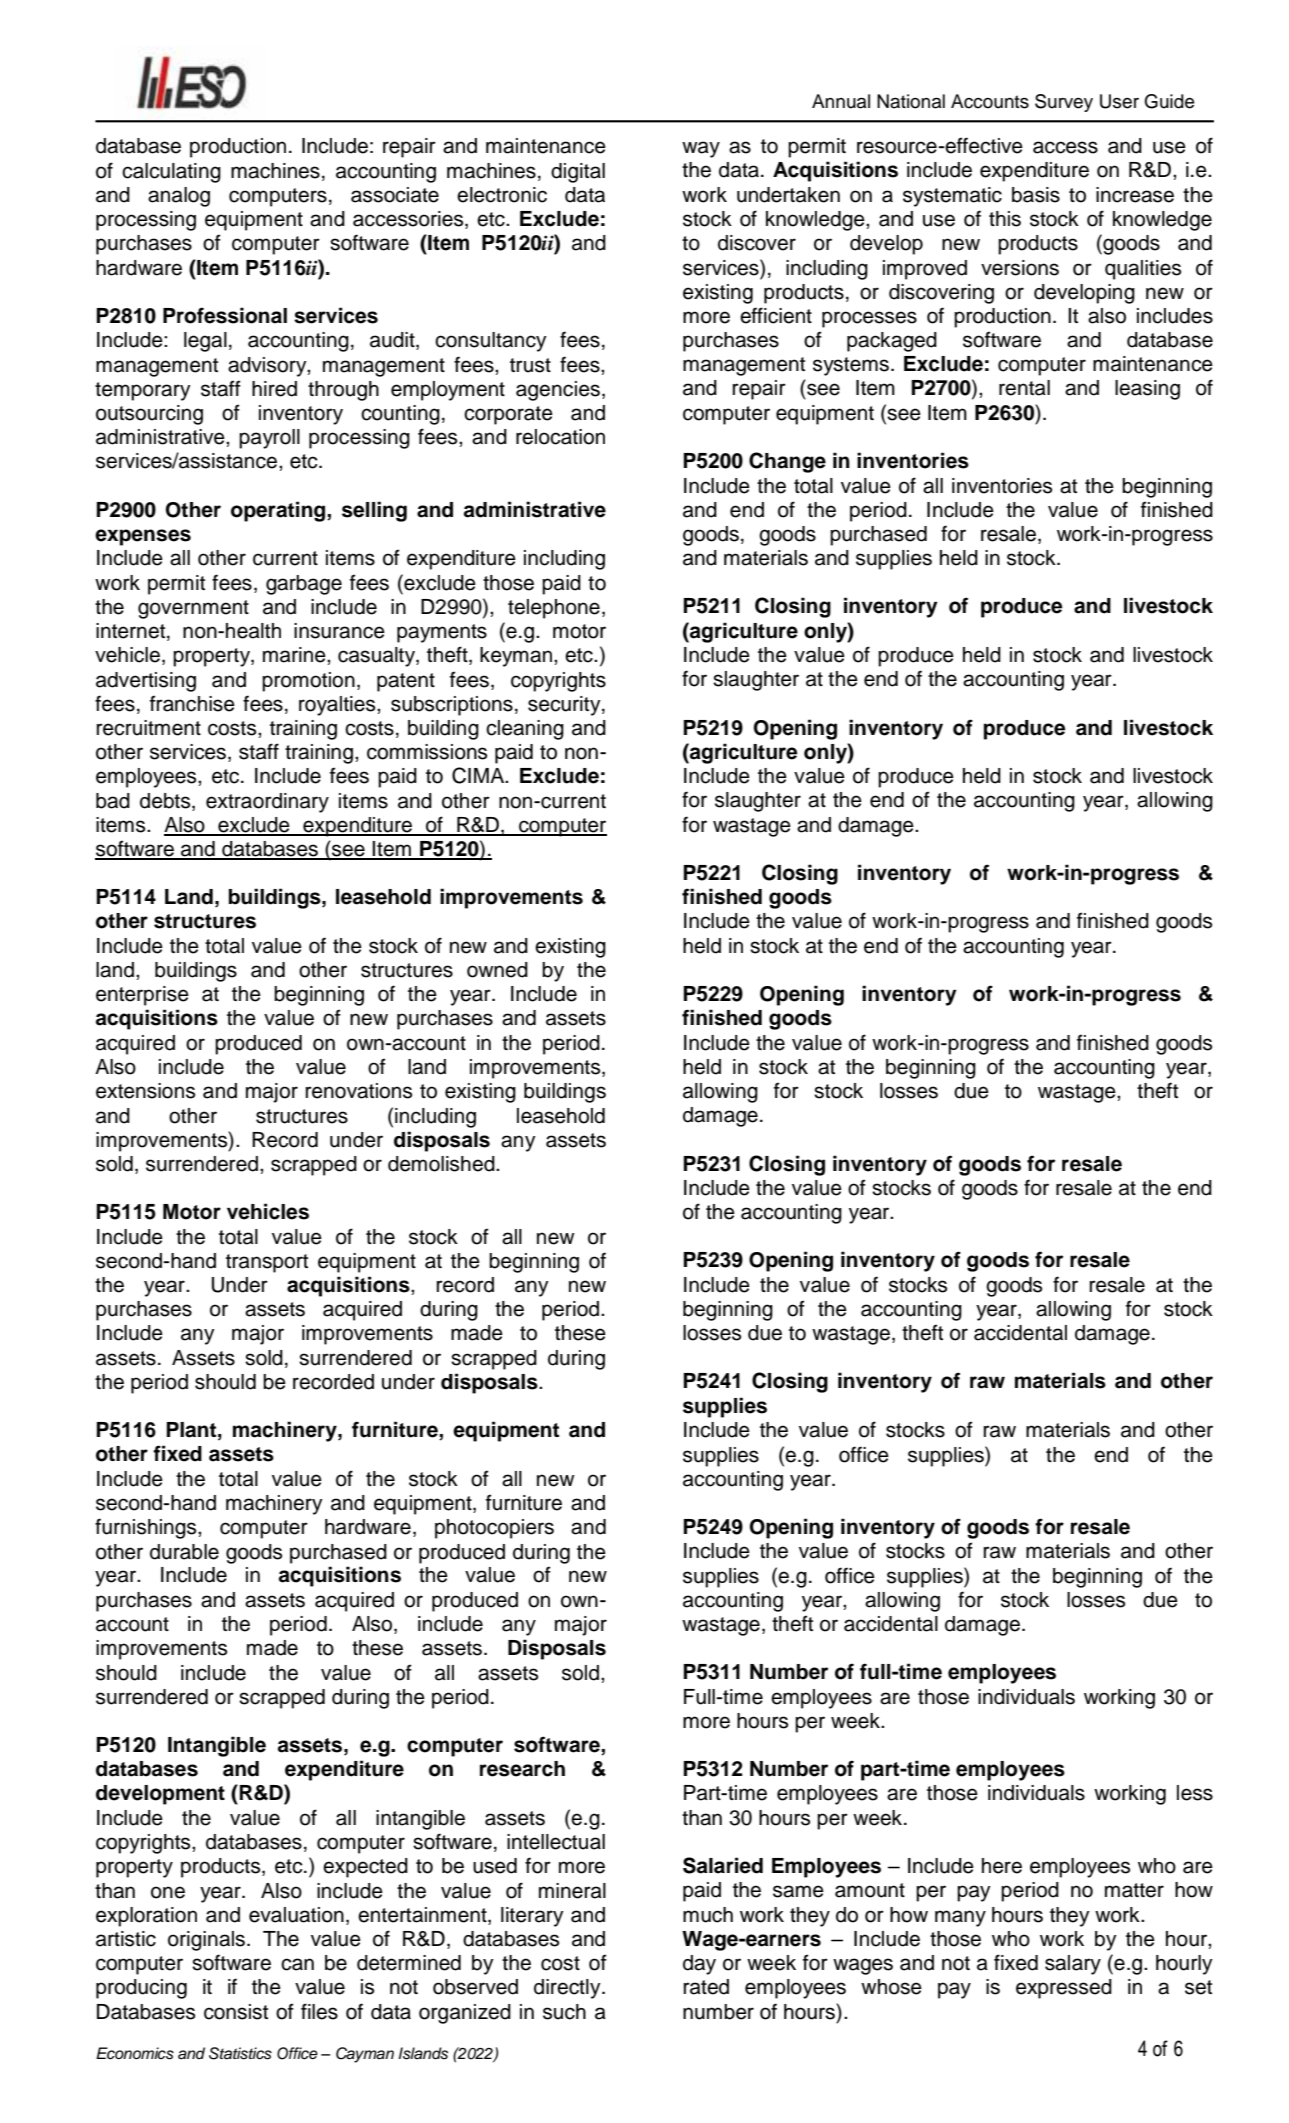  Describe the element at coordinates (171, 173) in the image. I see `calculating` at that location.
